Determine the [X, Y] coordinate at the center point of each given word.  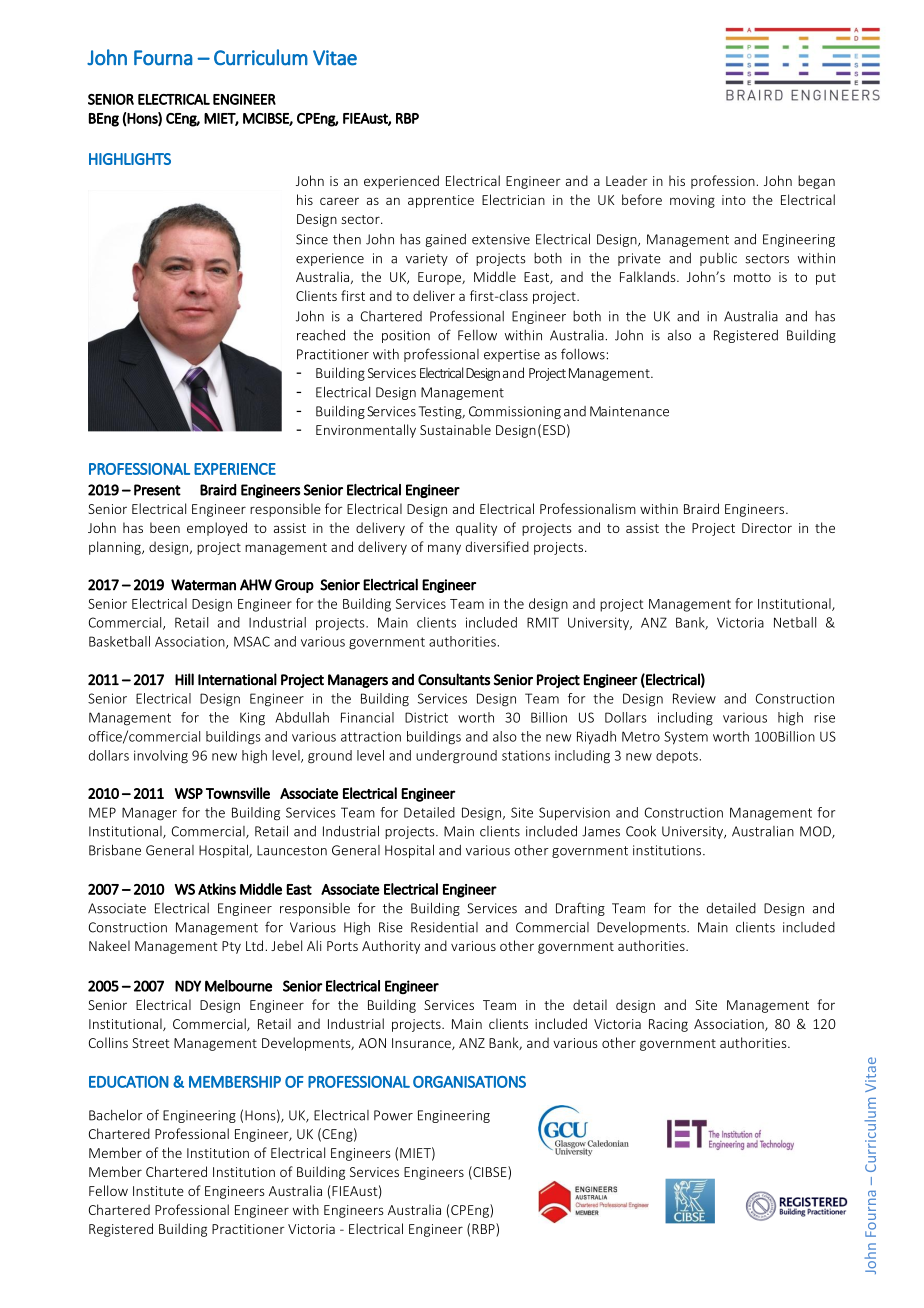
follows [584, 354]
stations [526, 755]
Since [312, 239]
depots [677, 756]
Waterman [203, 585]
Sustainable [455, 429]
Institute [158, 1191]
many [444, 549]
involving [161, 757]
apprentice [441, 201]
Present [157, 490]
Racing [668, 1025]
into [734, 200]
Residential [444, 927]
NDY [188, 986]
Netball [795, 622]
